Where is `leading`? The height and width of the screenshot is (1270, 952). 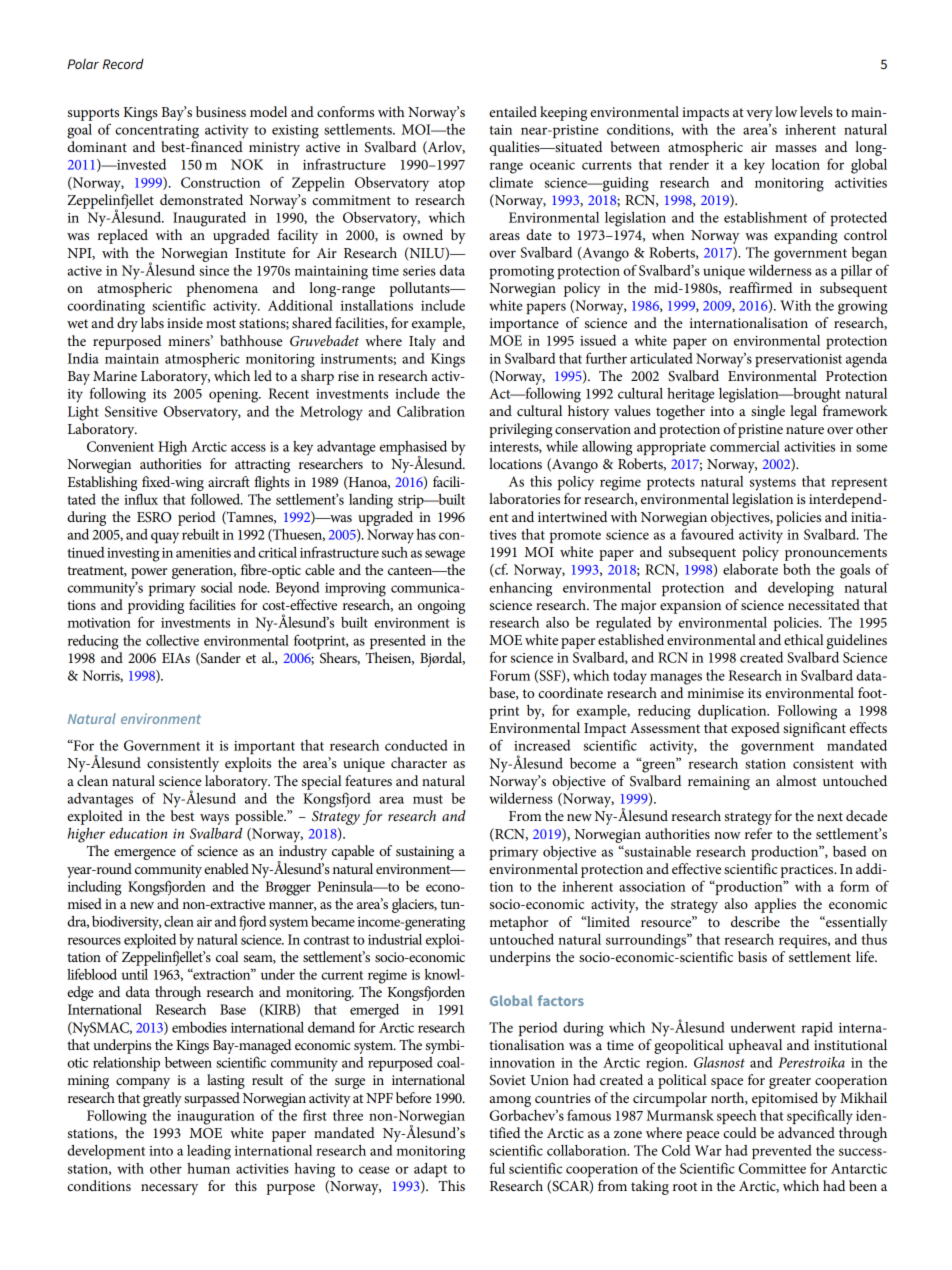
leading is located at coordinates (209, 1152).
